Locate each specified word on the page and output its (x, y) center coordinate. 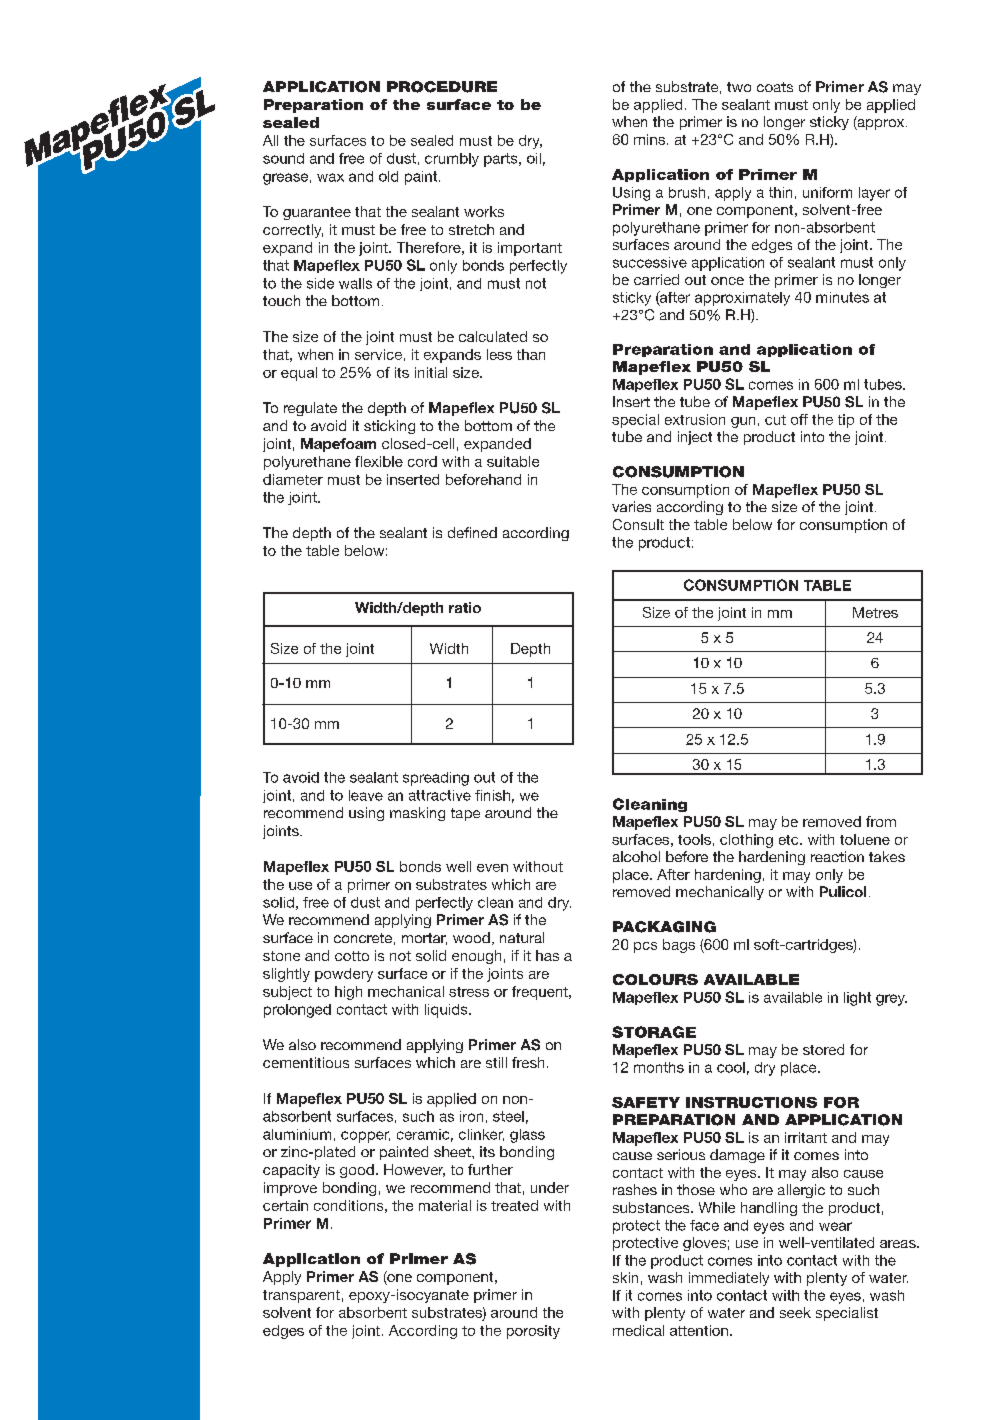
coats (775, 87)
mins (649, 139)
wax (330, 177)
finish (492, 795)
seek (795, 1312)
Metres (875, 612)
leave (366, 795)
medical (638, 1330)
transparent (301, 1296)
